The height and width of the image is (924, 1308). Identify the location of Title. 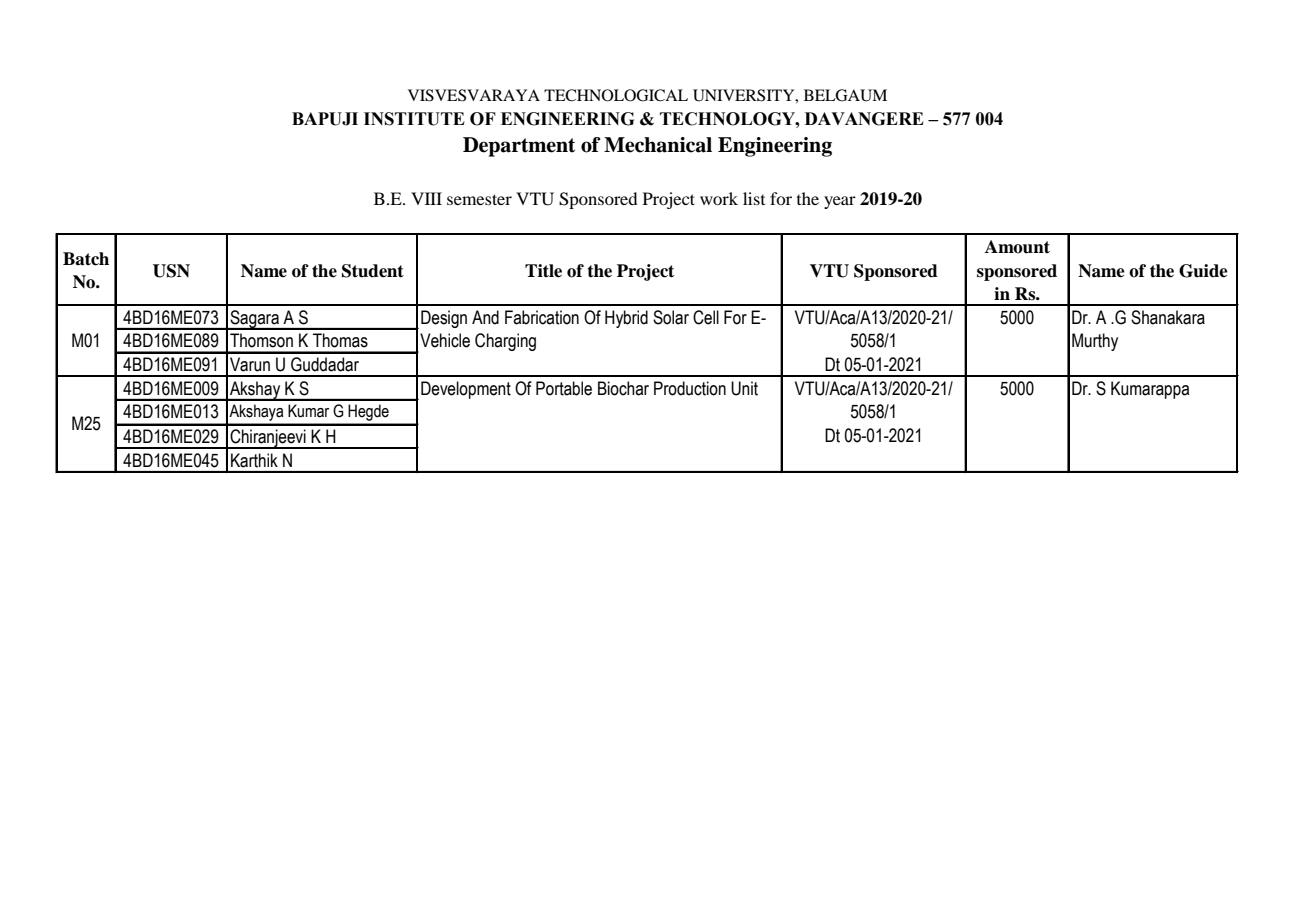
(543, 271).
